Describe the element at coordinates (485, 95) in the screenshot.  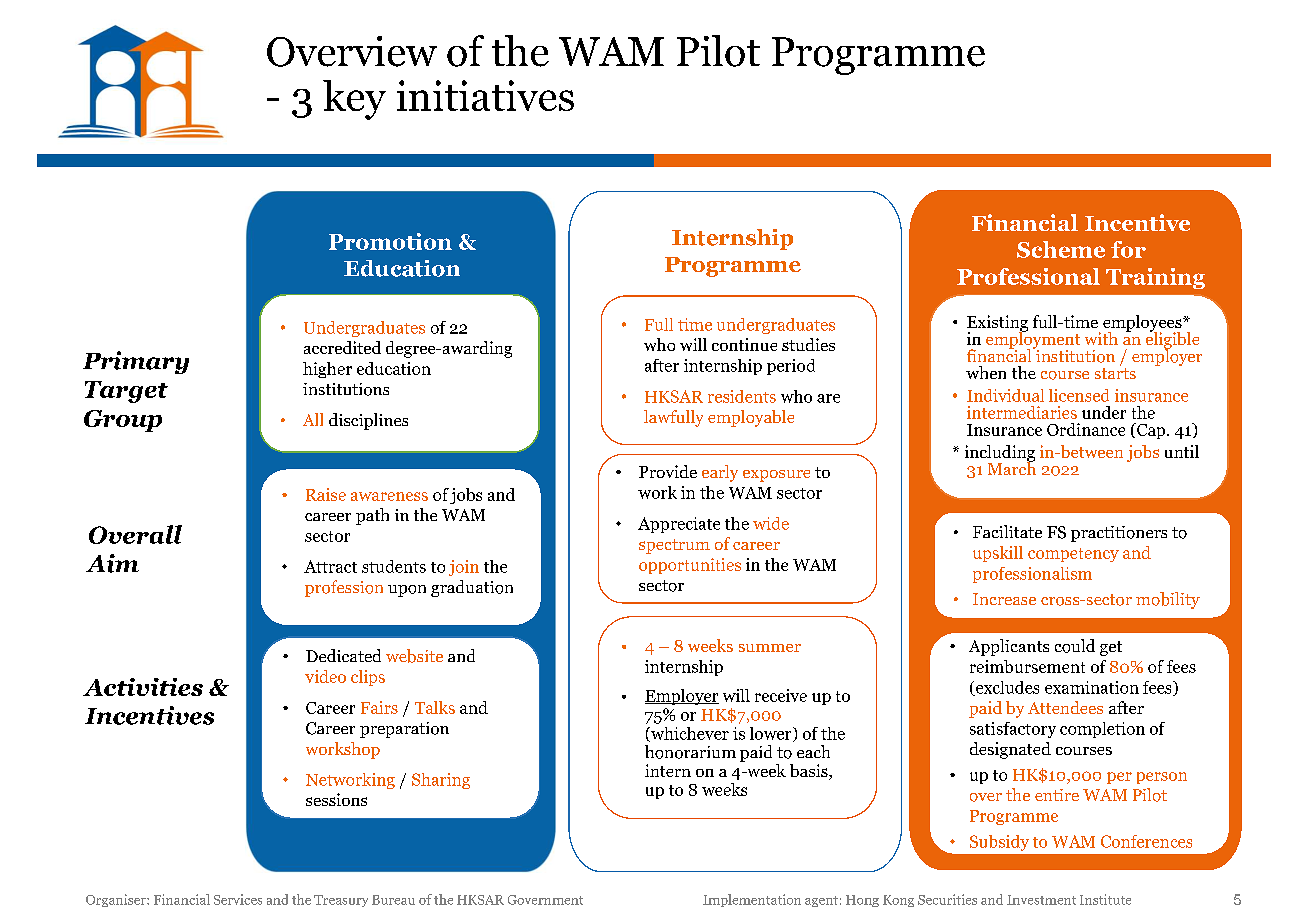
I see `initiatives` at that location.
